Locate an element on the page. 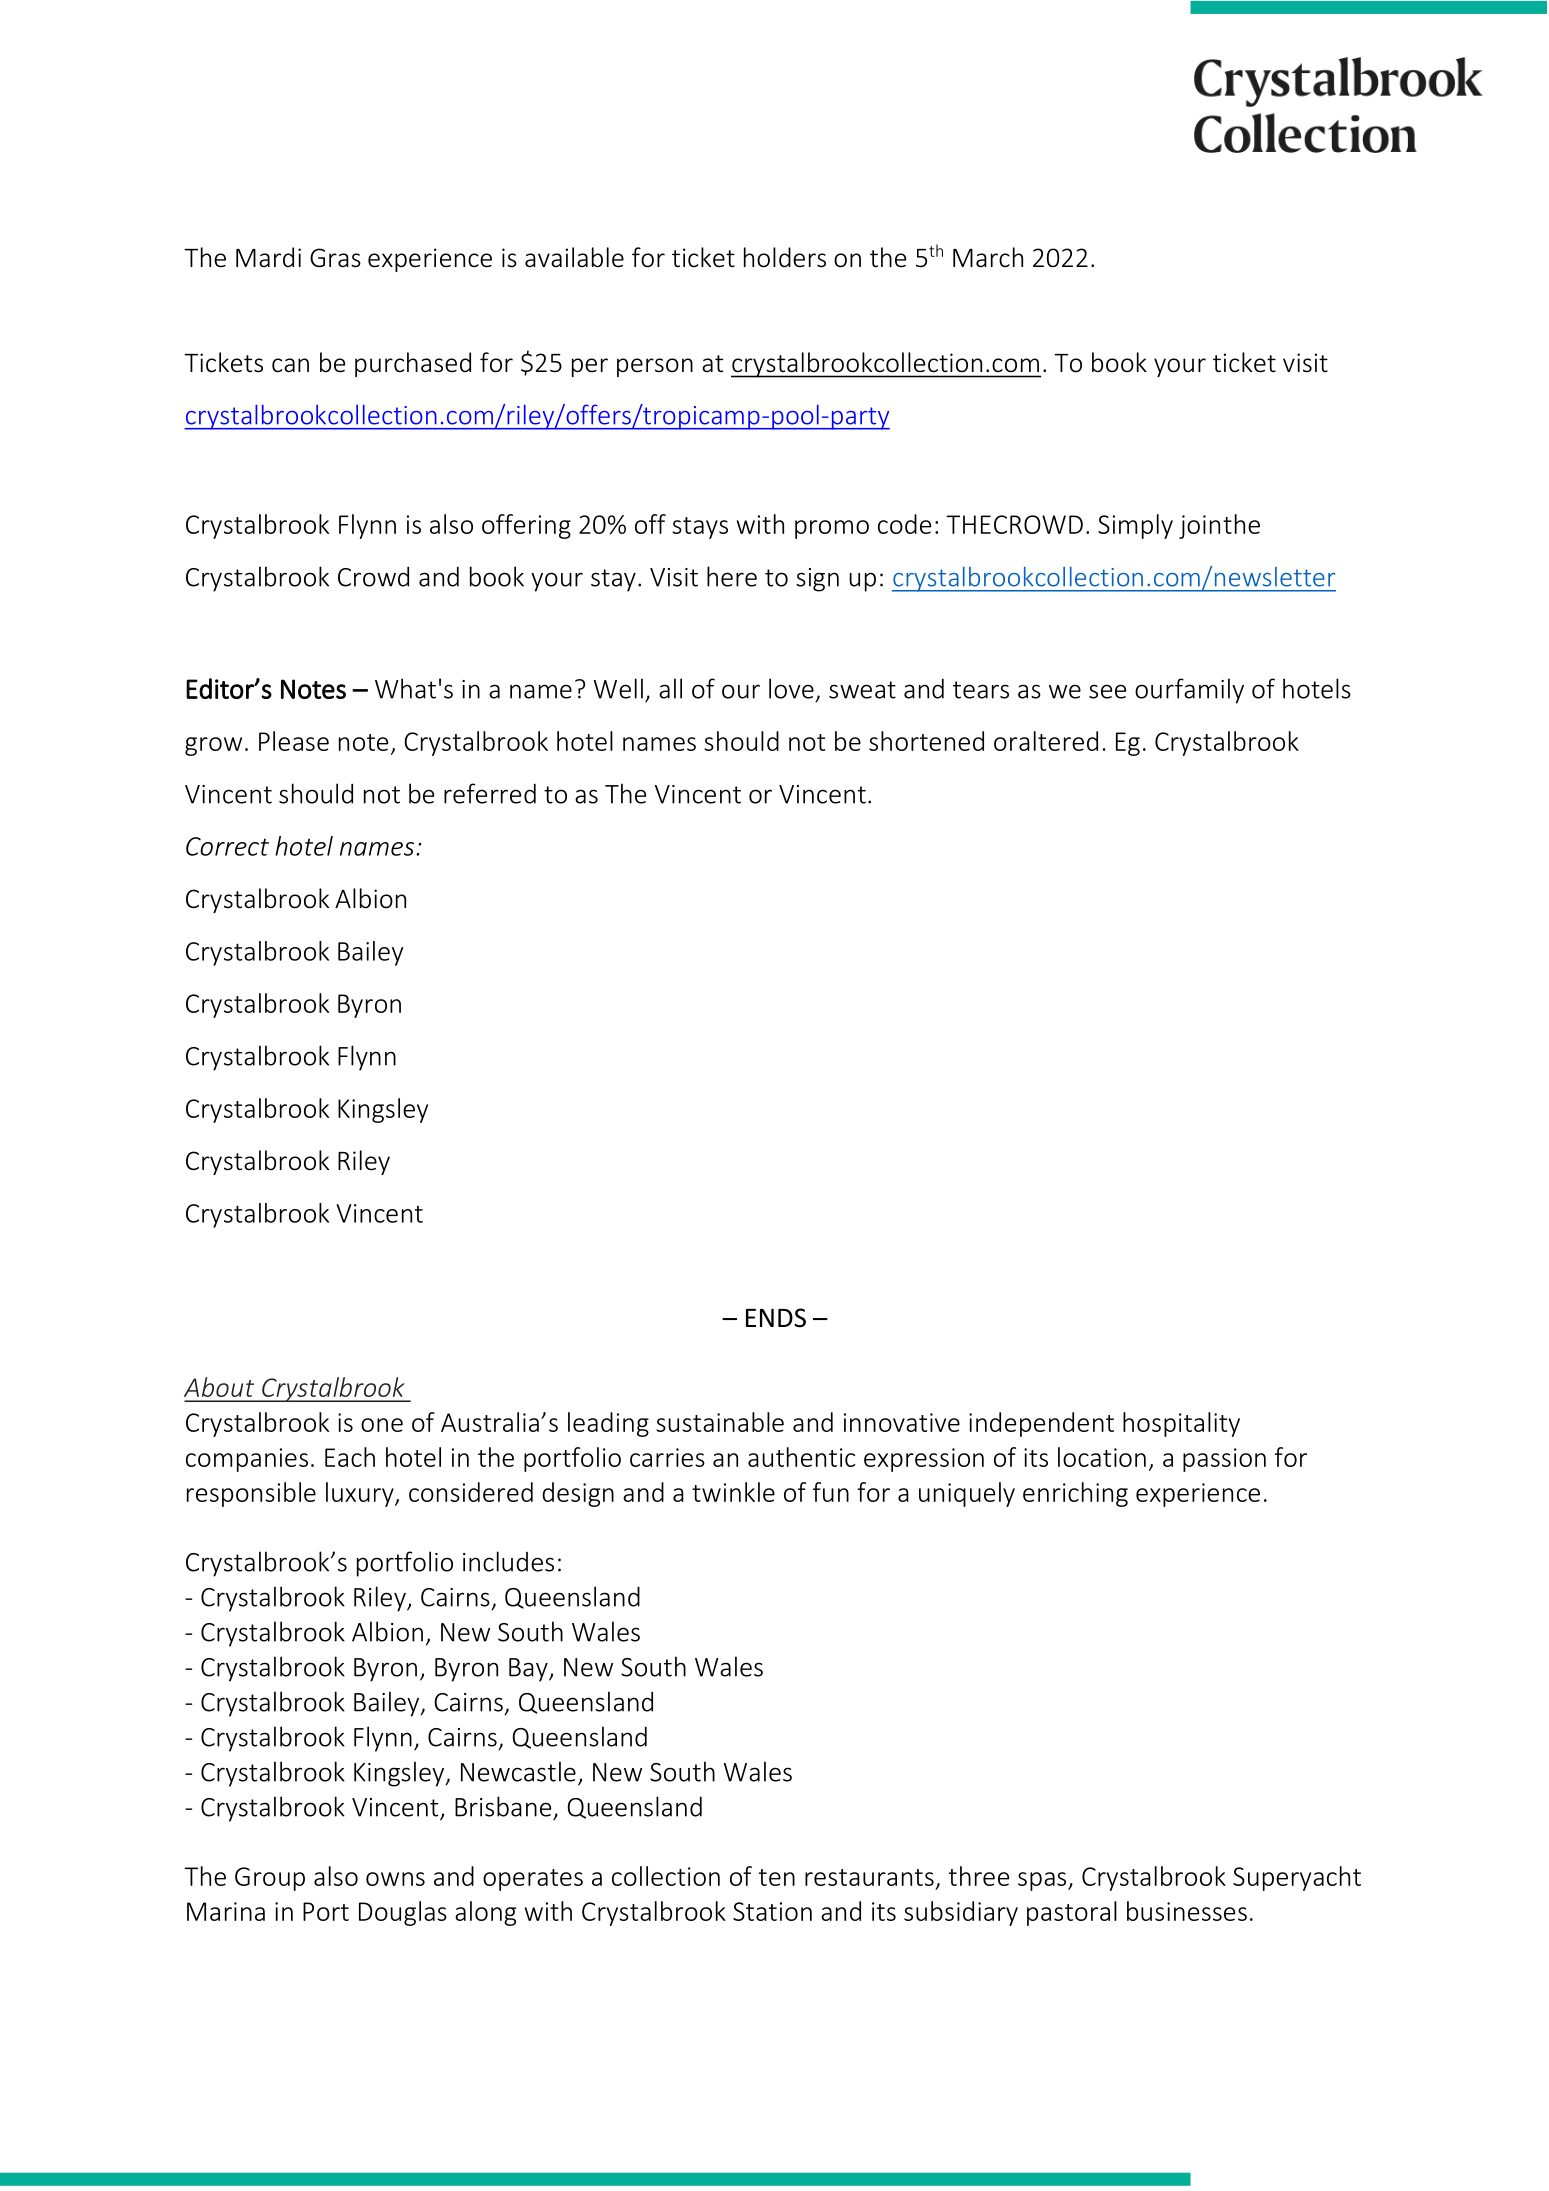 The image size is (1549, 2191). Please is located at coordinates (294, 741).
